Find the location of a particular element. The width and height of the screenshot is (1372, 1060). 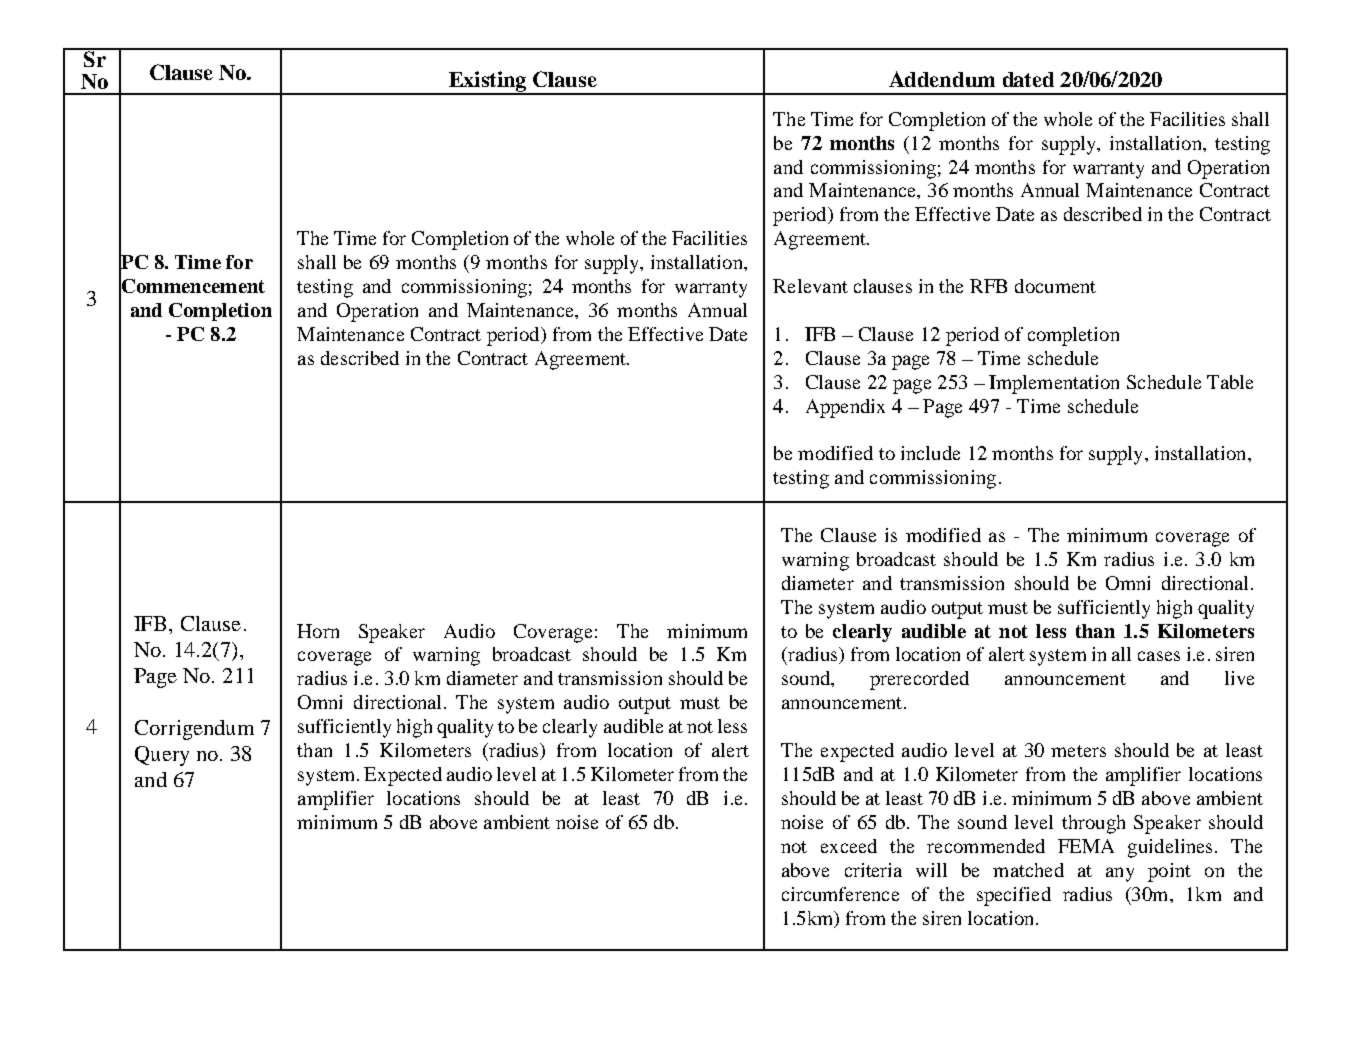

circumference is located at coordinates (840, 894).
